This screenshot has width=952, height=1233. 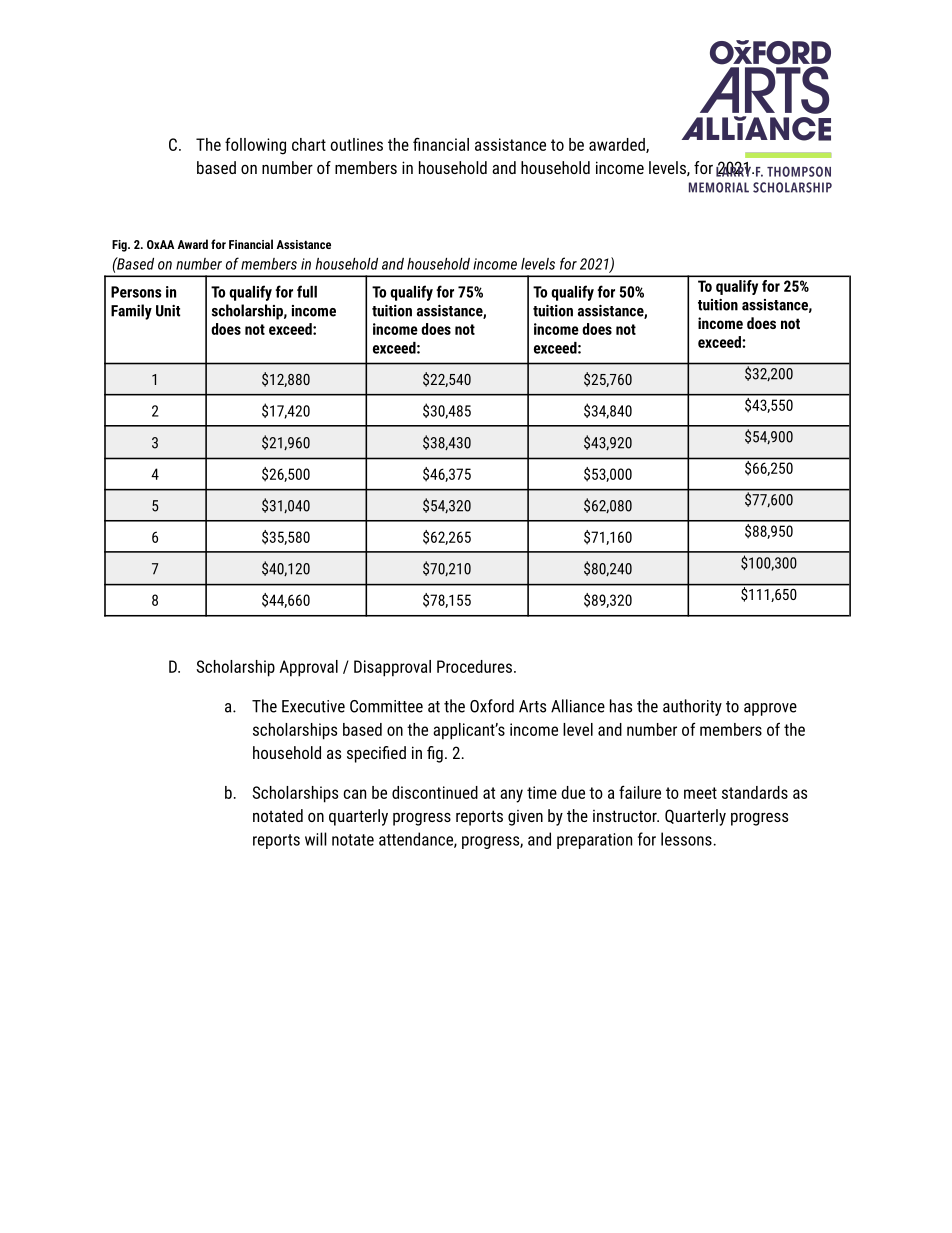 I want to click on following, so click(x=255, y=146).
